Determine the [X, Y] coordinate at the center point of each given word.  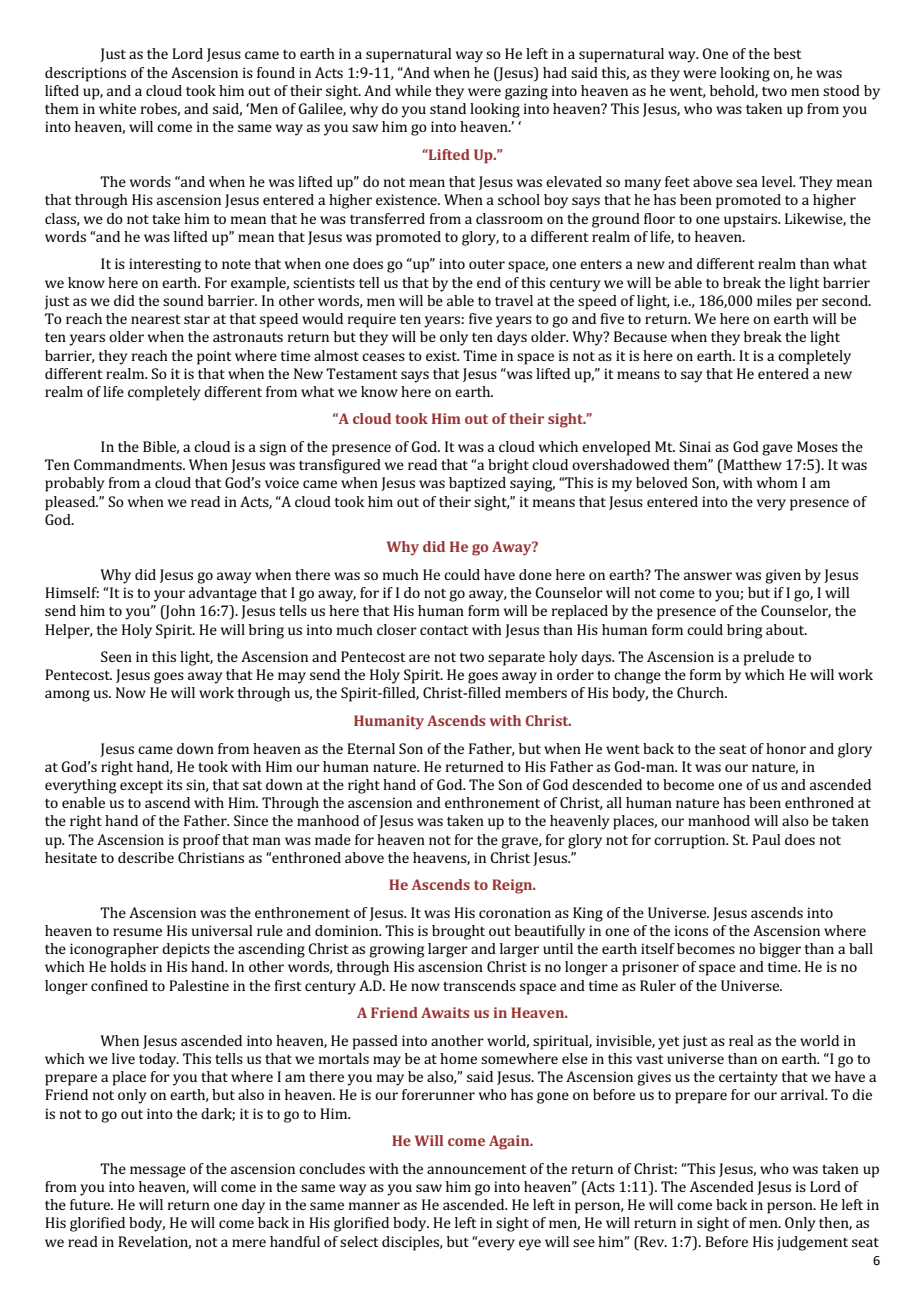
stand [448, 108]
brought [458, 932]
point [214, 357]
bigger [780, 950]
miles [774, 300]
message [158, 1172]
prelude [769, 658]
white [117, 108]
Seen [116, 656]
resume [137, 932]
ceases [383, 357]
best [787, 53]
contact [444, 630]
